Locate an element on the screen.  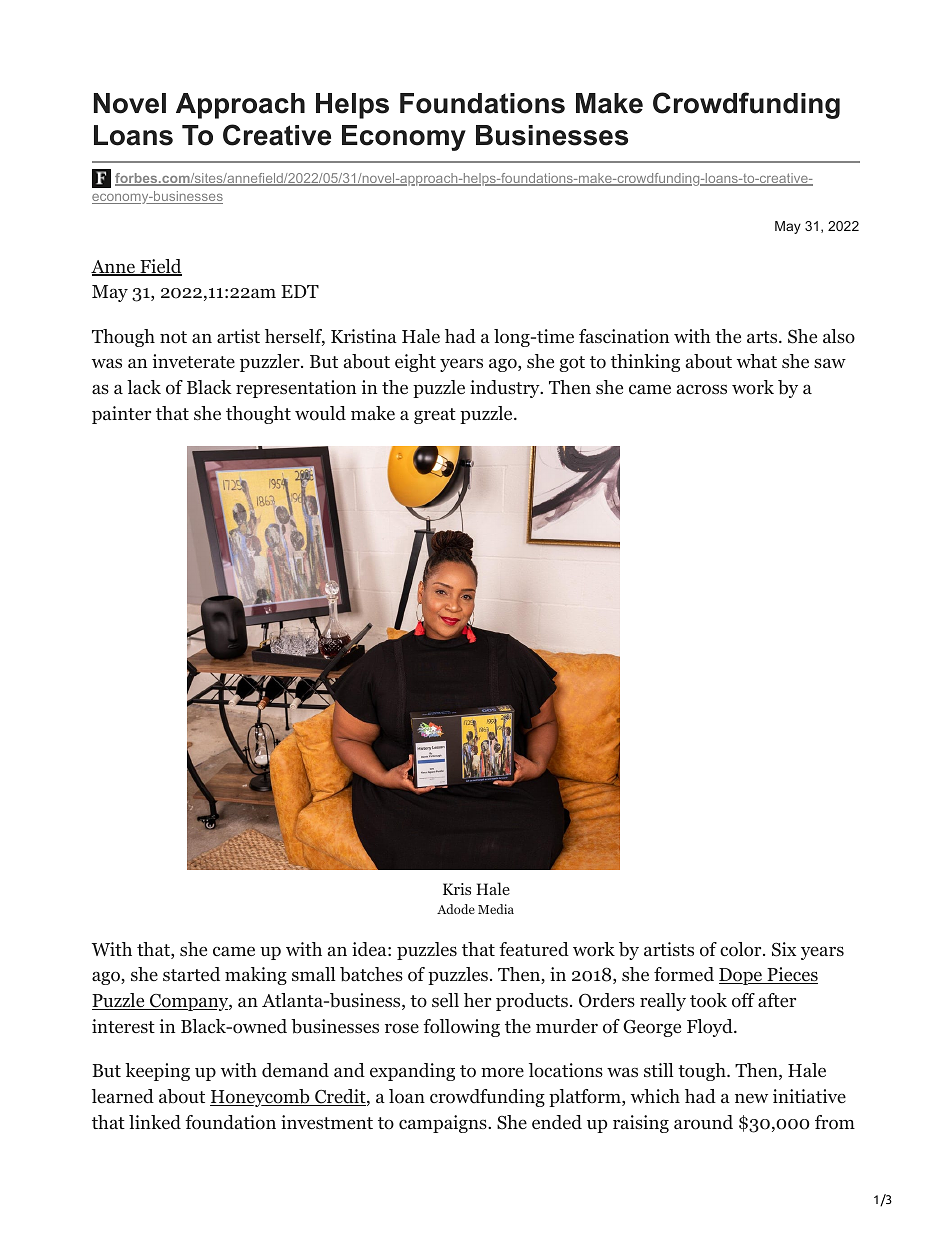
eight is located at coordinates (415, 363).
